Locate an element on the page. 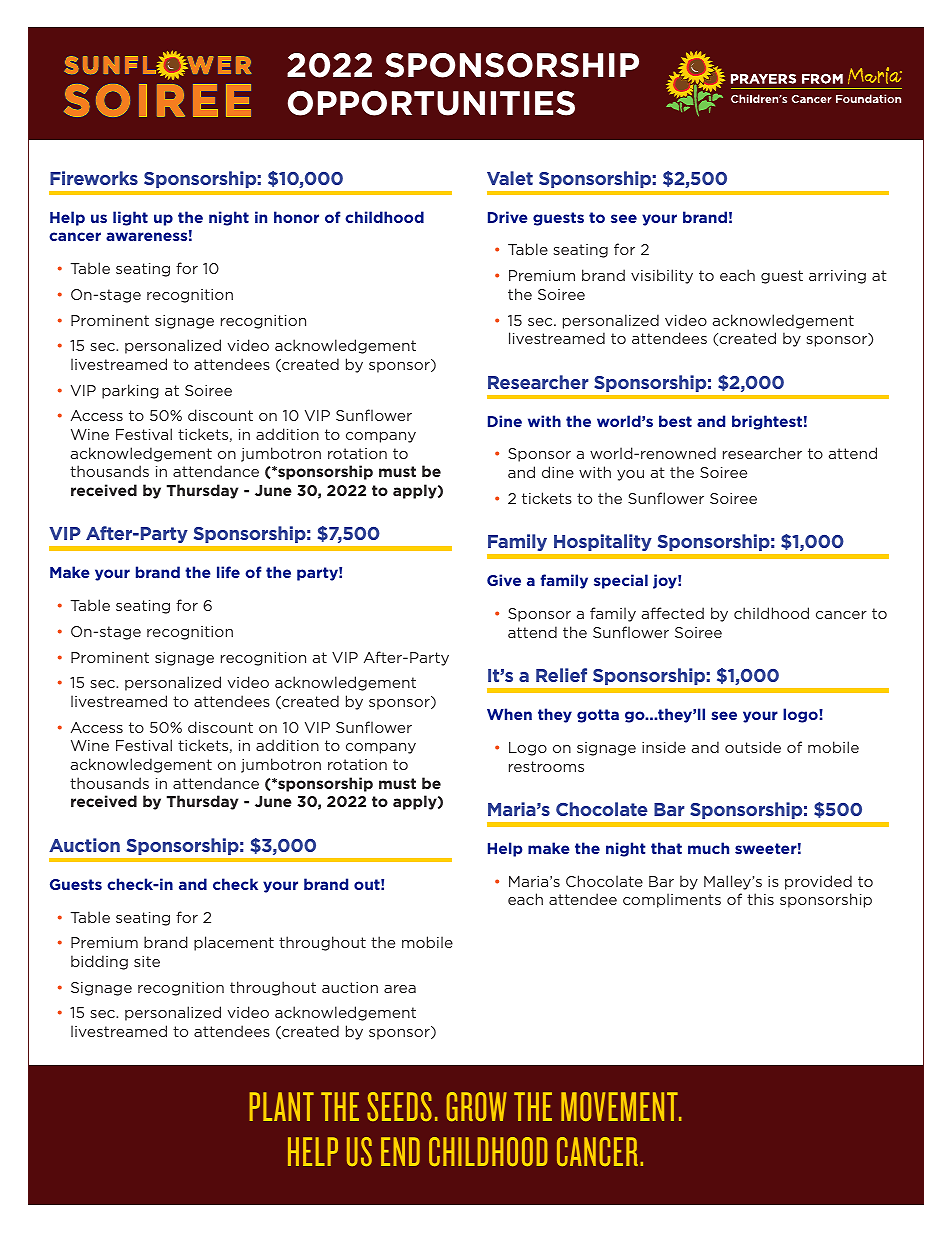 The image size is (952, 1233). life is located at coordinates (228, 572).
